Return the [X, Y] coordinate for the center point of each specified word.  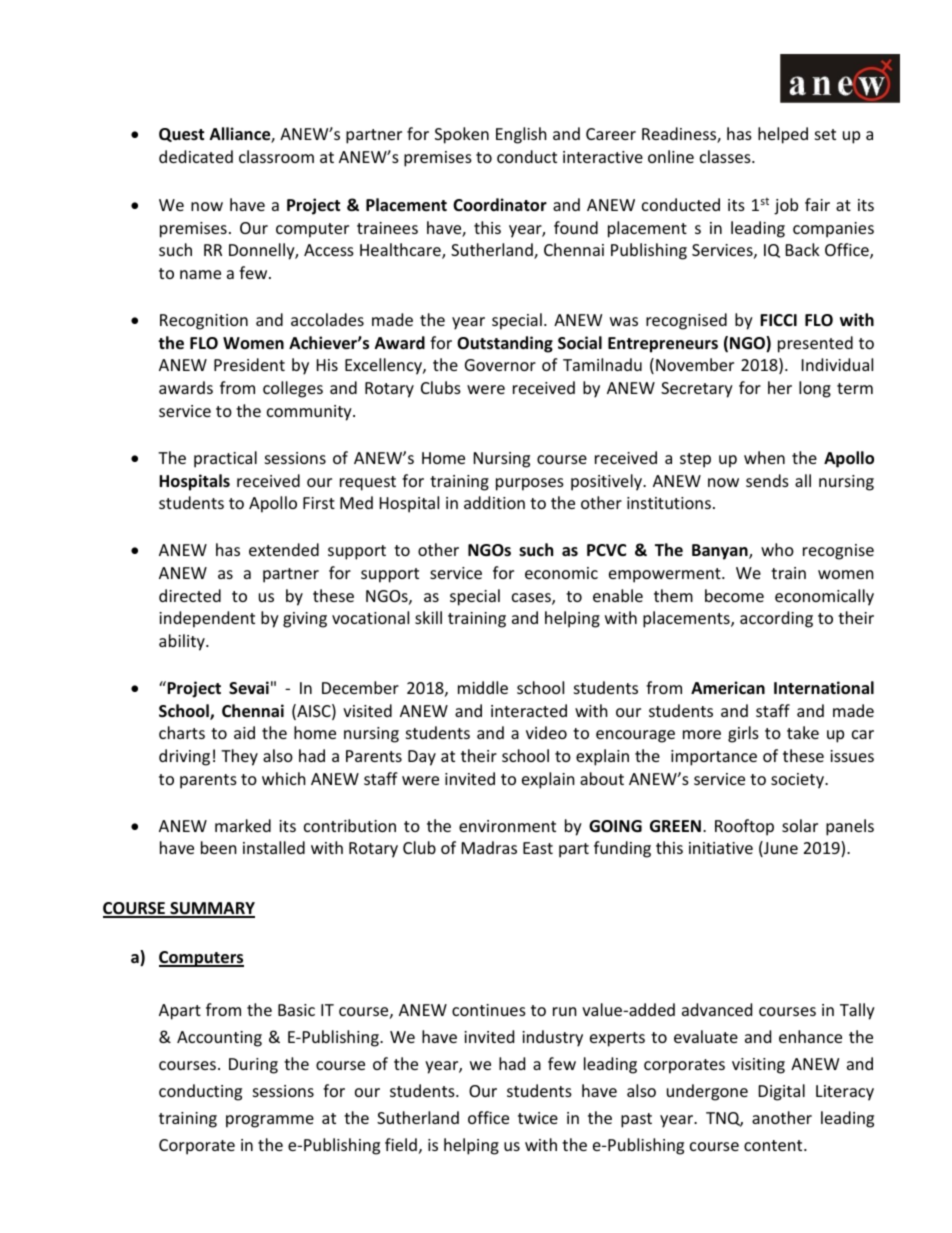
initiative [721, 848]
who [777, 549]
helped [783, 135]
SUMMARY [211, 909]
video [546, 732]
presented [815, 344]
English [521, 135]
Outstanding [505, 344]
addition [494, 502]
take [803, 732]
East [538, 848]
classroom [276, 156]
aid [244, 732]
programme [270, 1121]
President [249, 364]
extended [284, 549]
